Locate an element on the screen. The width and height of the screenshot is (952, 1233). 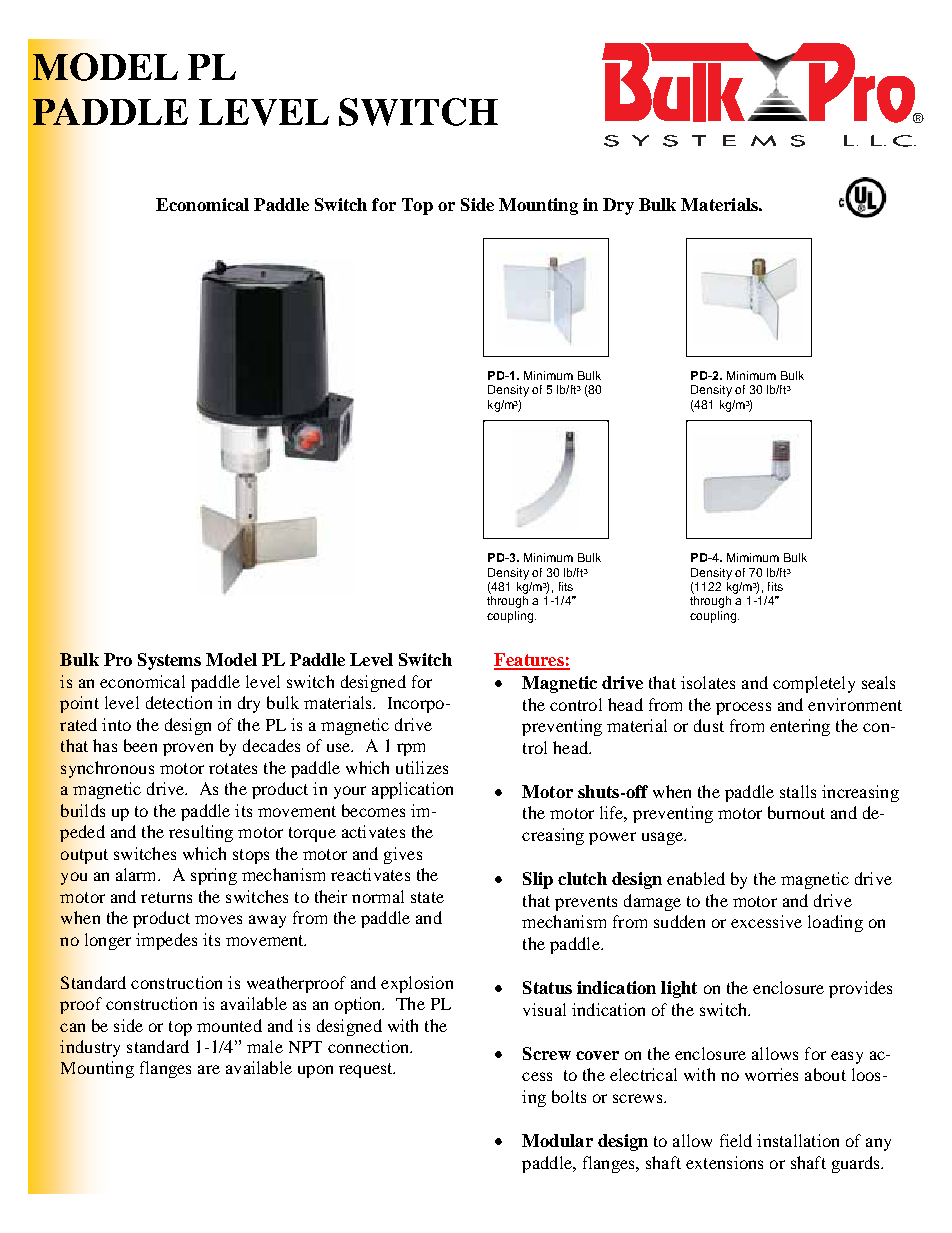
application is located at coordinates (412, 790).
